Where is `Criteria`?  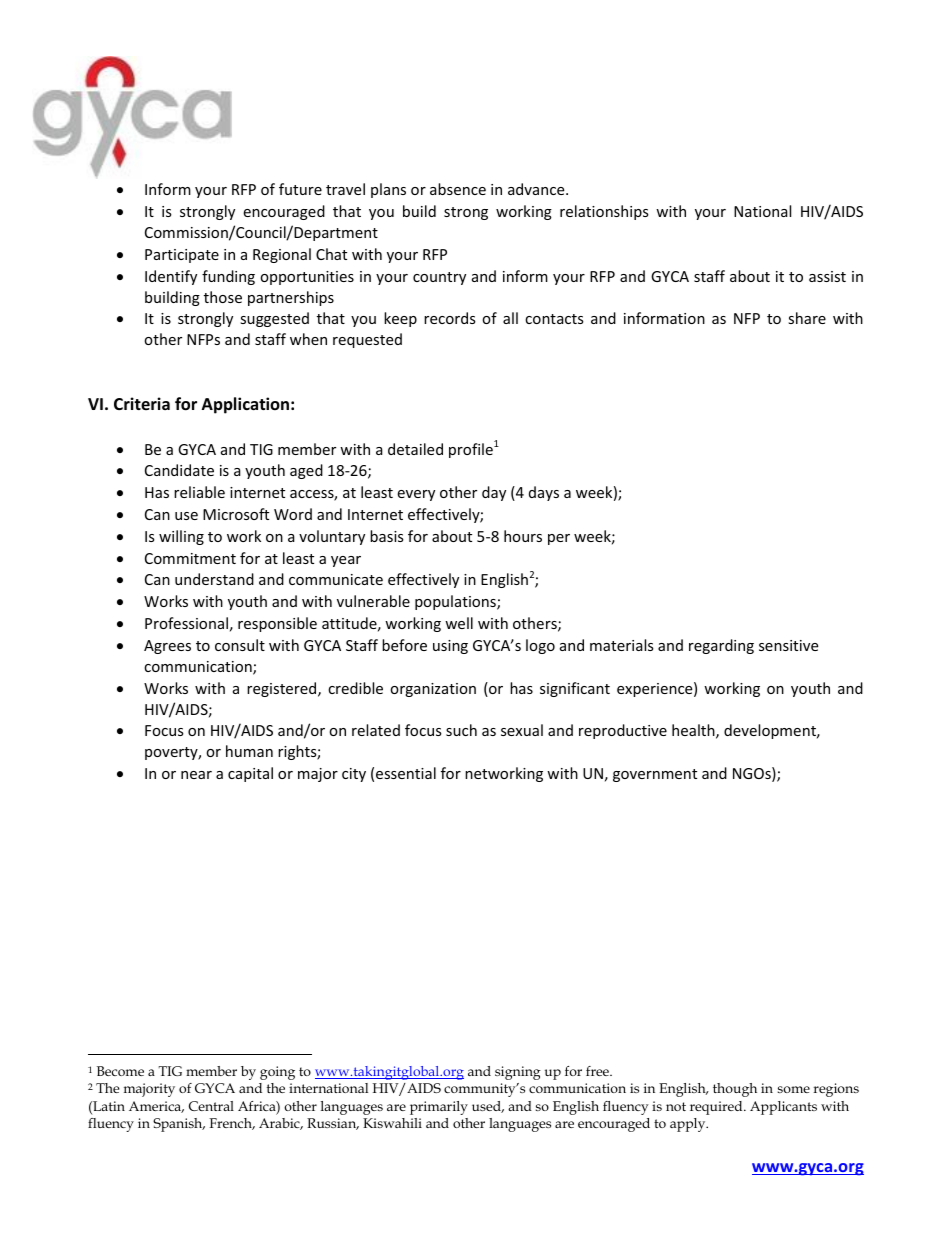
Criteria is located at coordinates (142, 403).
